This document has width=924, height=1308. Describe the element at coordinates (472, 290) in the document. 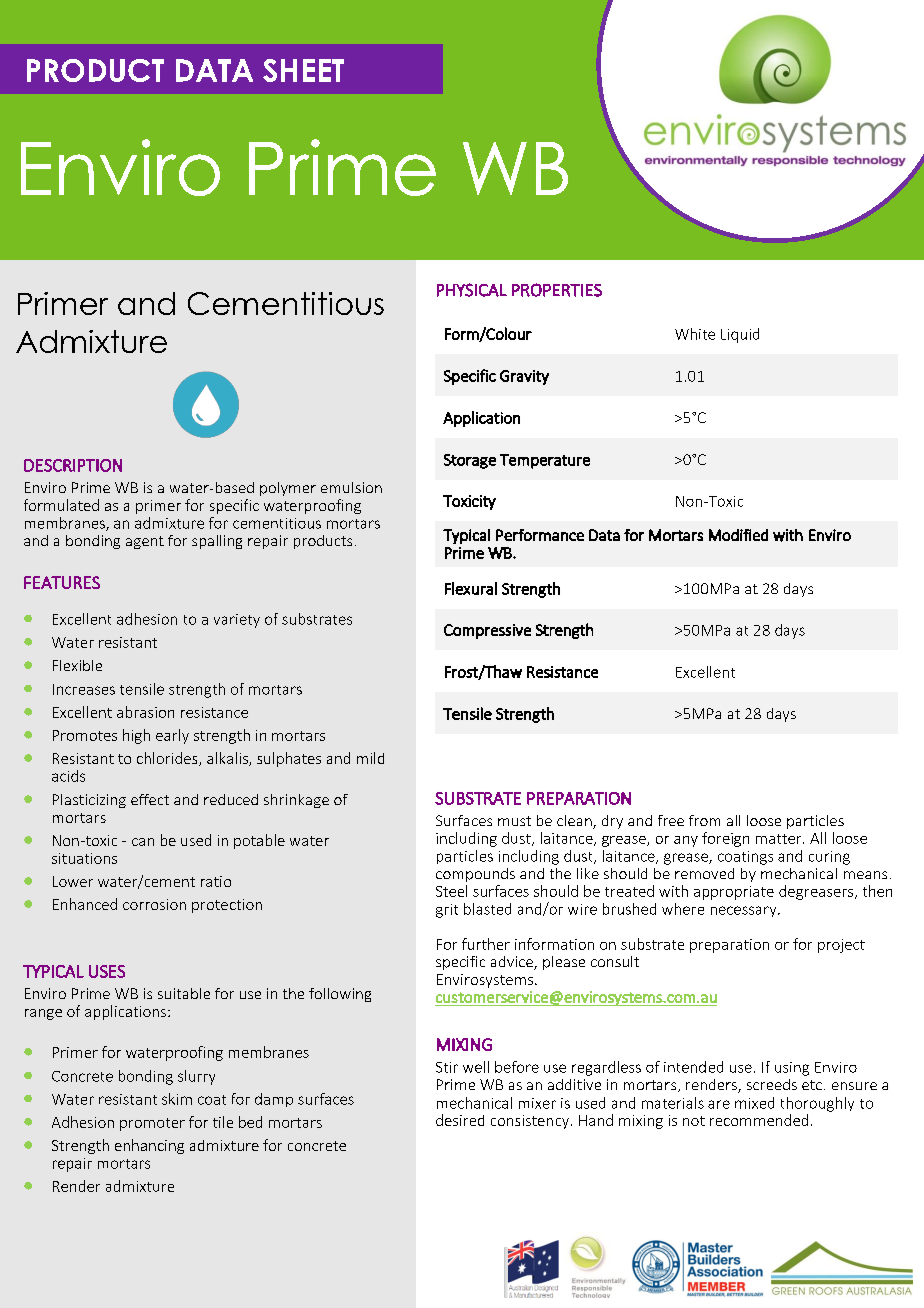

I see `PHYSICAL` at that location.
